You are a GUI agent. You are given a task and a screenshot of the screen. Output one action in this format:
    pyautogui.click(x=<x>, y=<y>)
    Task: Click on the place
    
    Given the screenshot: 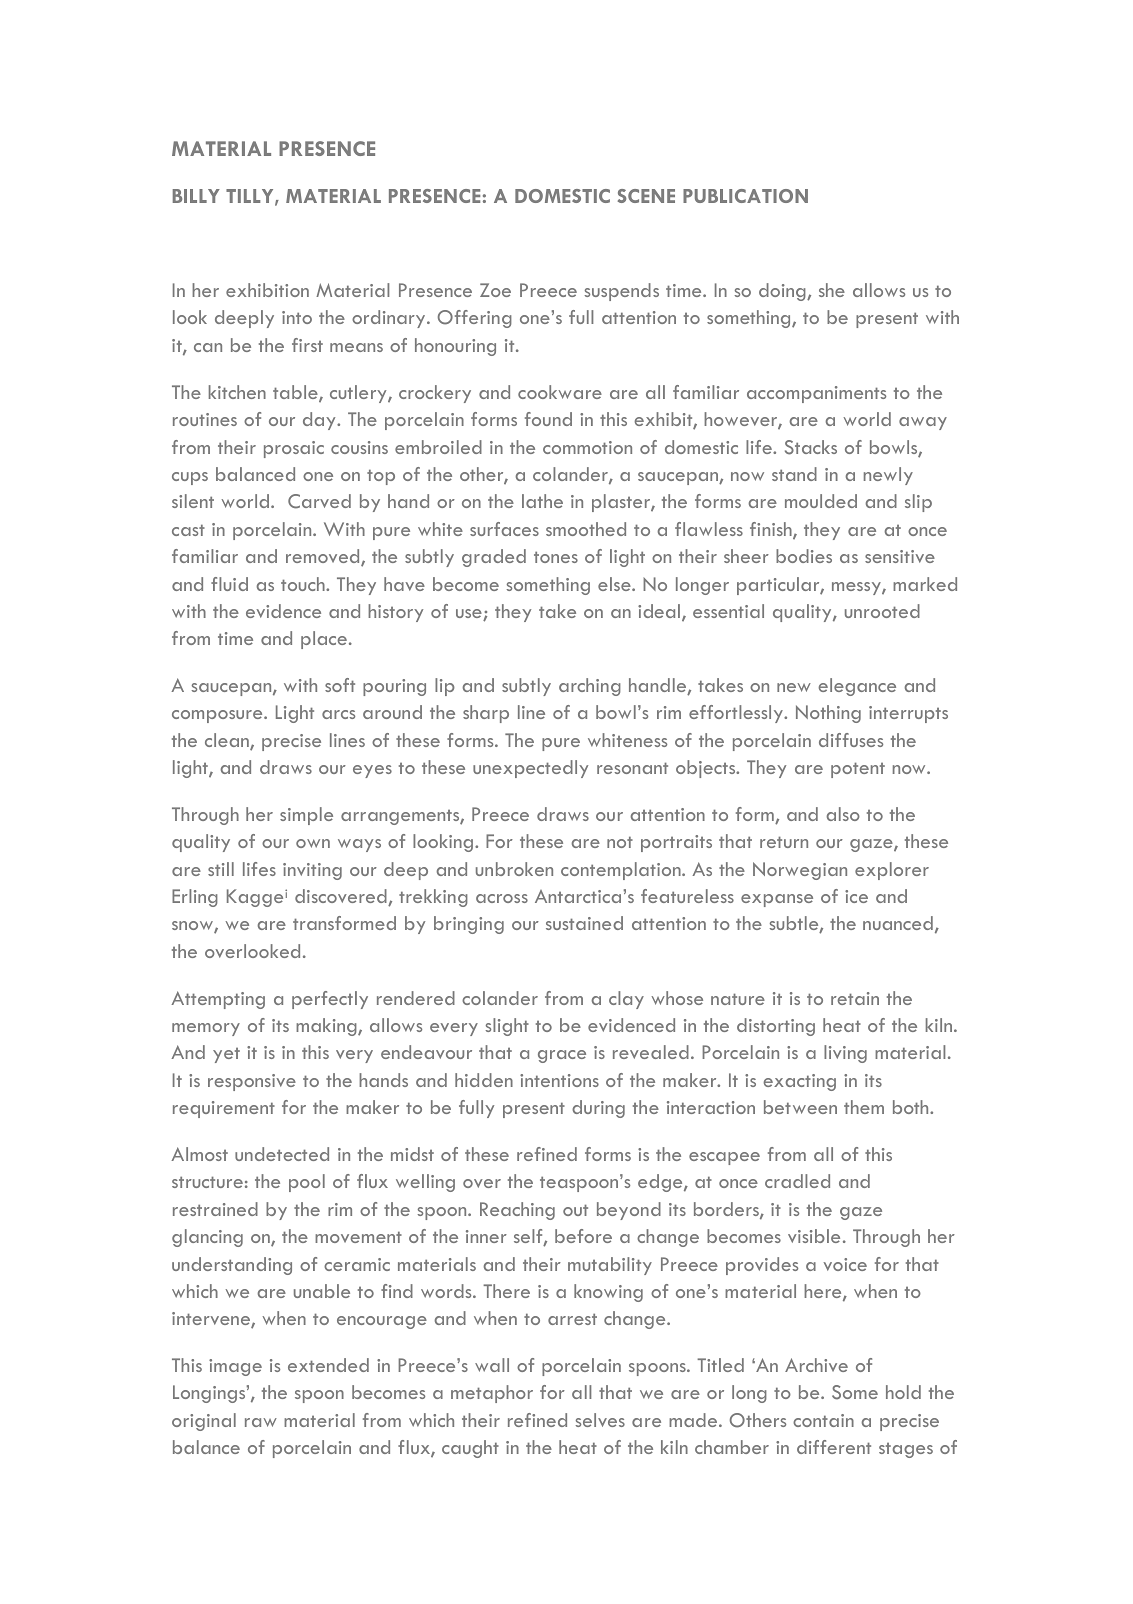 What is the action you would take?
    pyautogui.click(x=325, y=640)
